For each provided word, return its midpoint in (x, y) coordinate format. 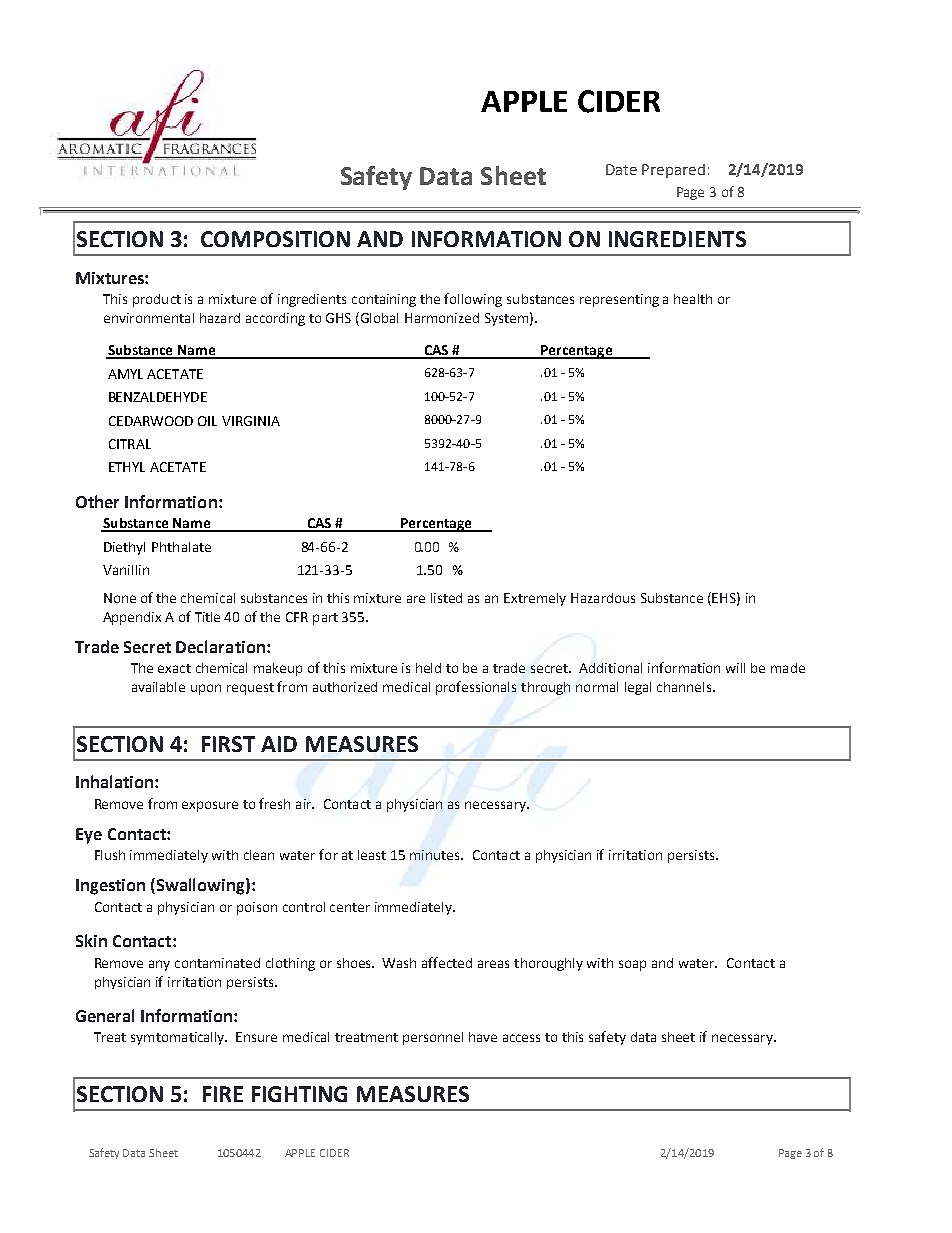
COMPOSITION (275, 239)
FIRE (223, 1094)
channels (685, 687)
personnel (433, 1038)
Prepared (673, 171)
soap (632, 965)
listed (446, 598)
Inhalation (116, 781)
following (473, 300)
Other (97, 501)
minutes (436, 855)
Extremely (535, 599)
